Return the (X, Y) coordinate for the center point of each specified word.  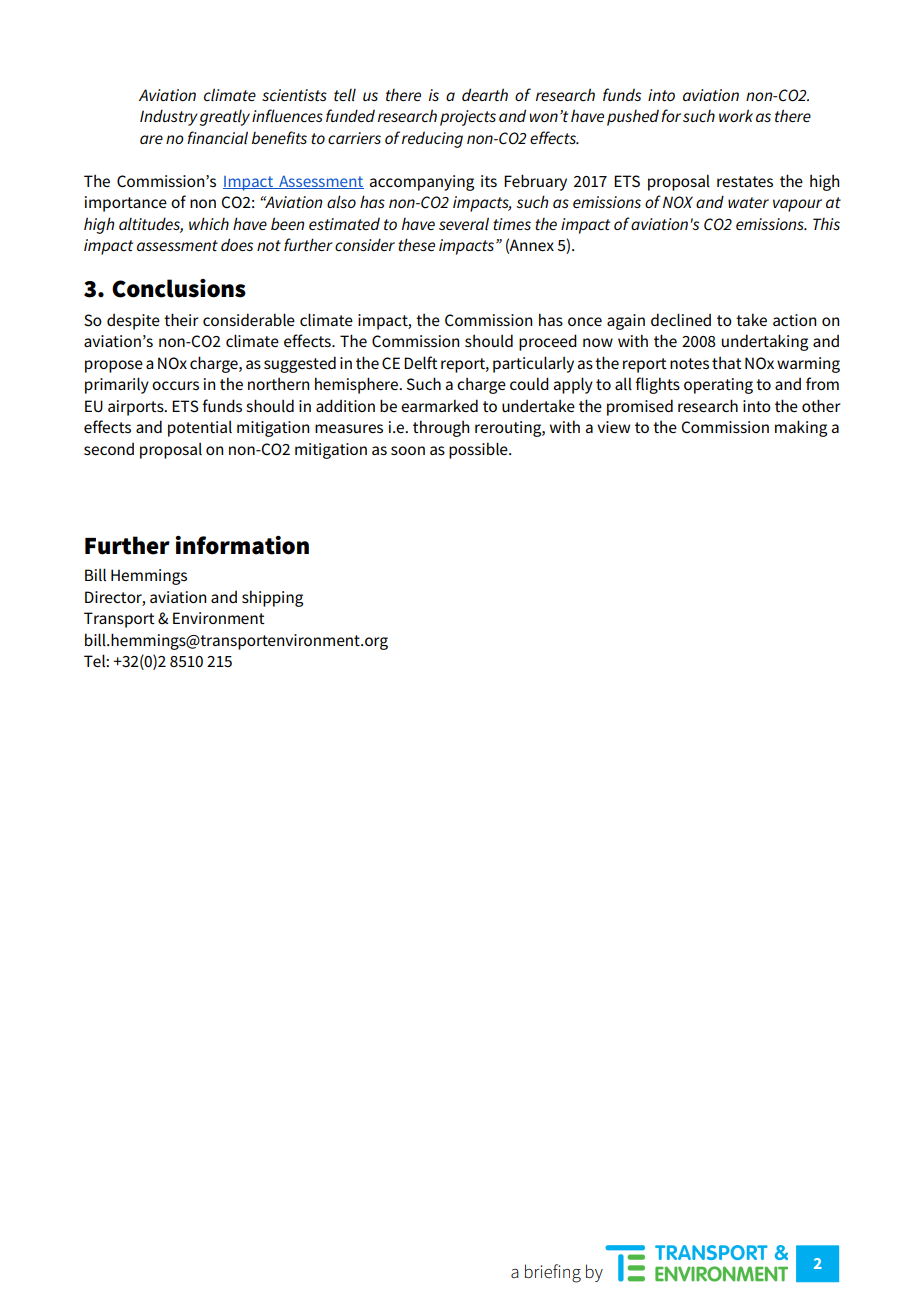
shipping (272, 598)
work (736, 115)
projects (468, 118)
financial (217, 137)
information (242, 545)
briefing (553, 1273)
